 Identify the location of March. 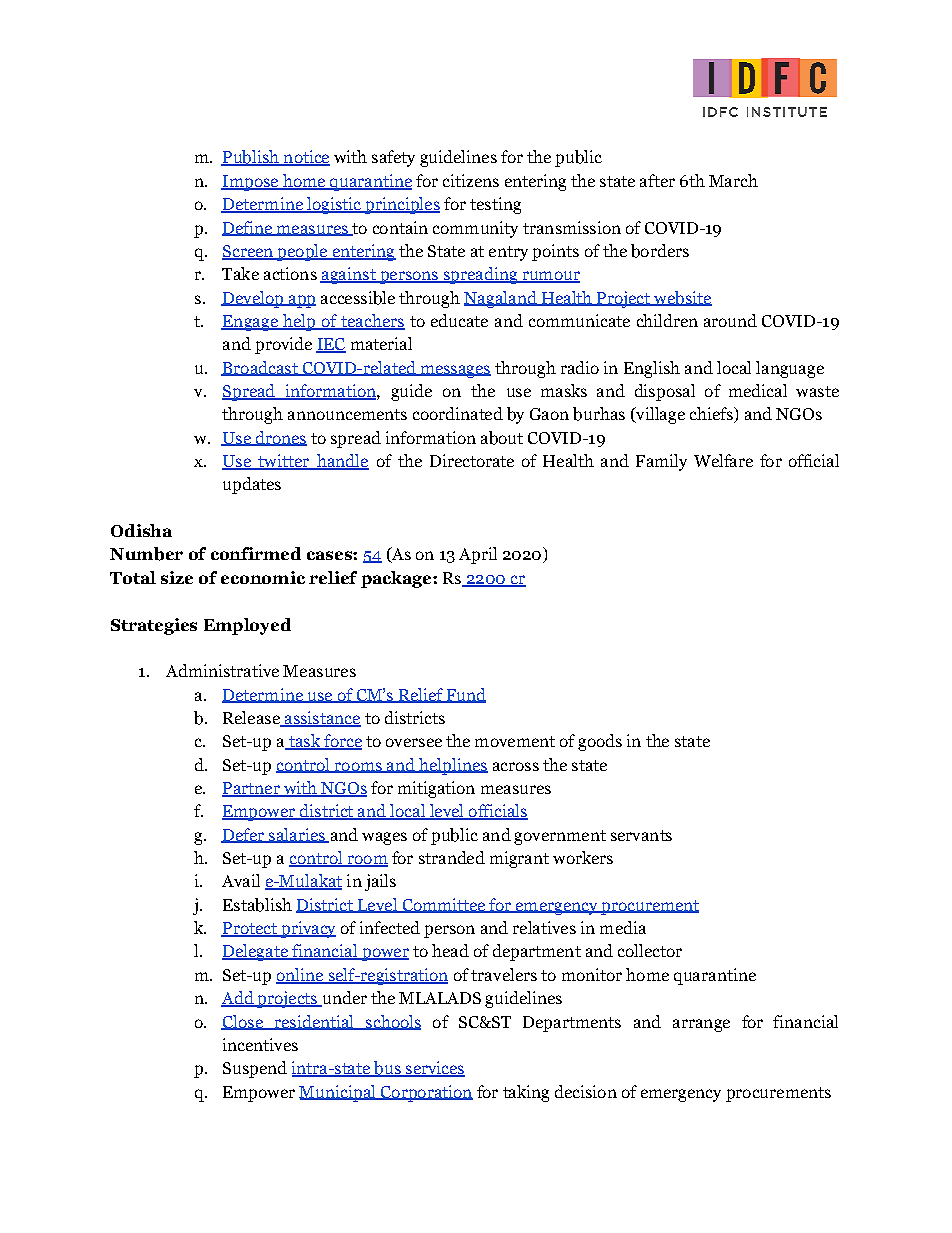
(733, 180).
